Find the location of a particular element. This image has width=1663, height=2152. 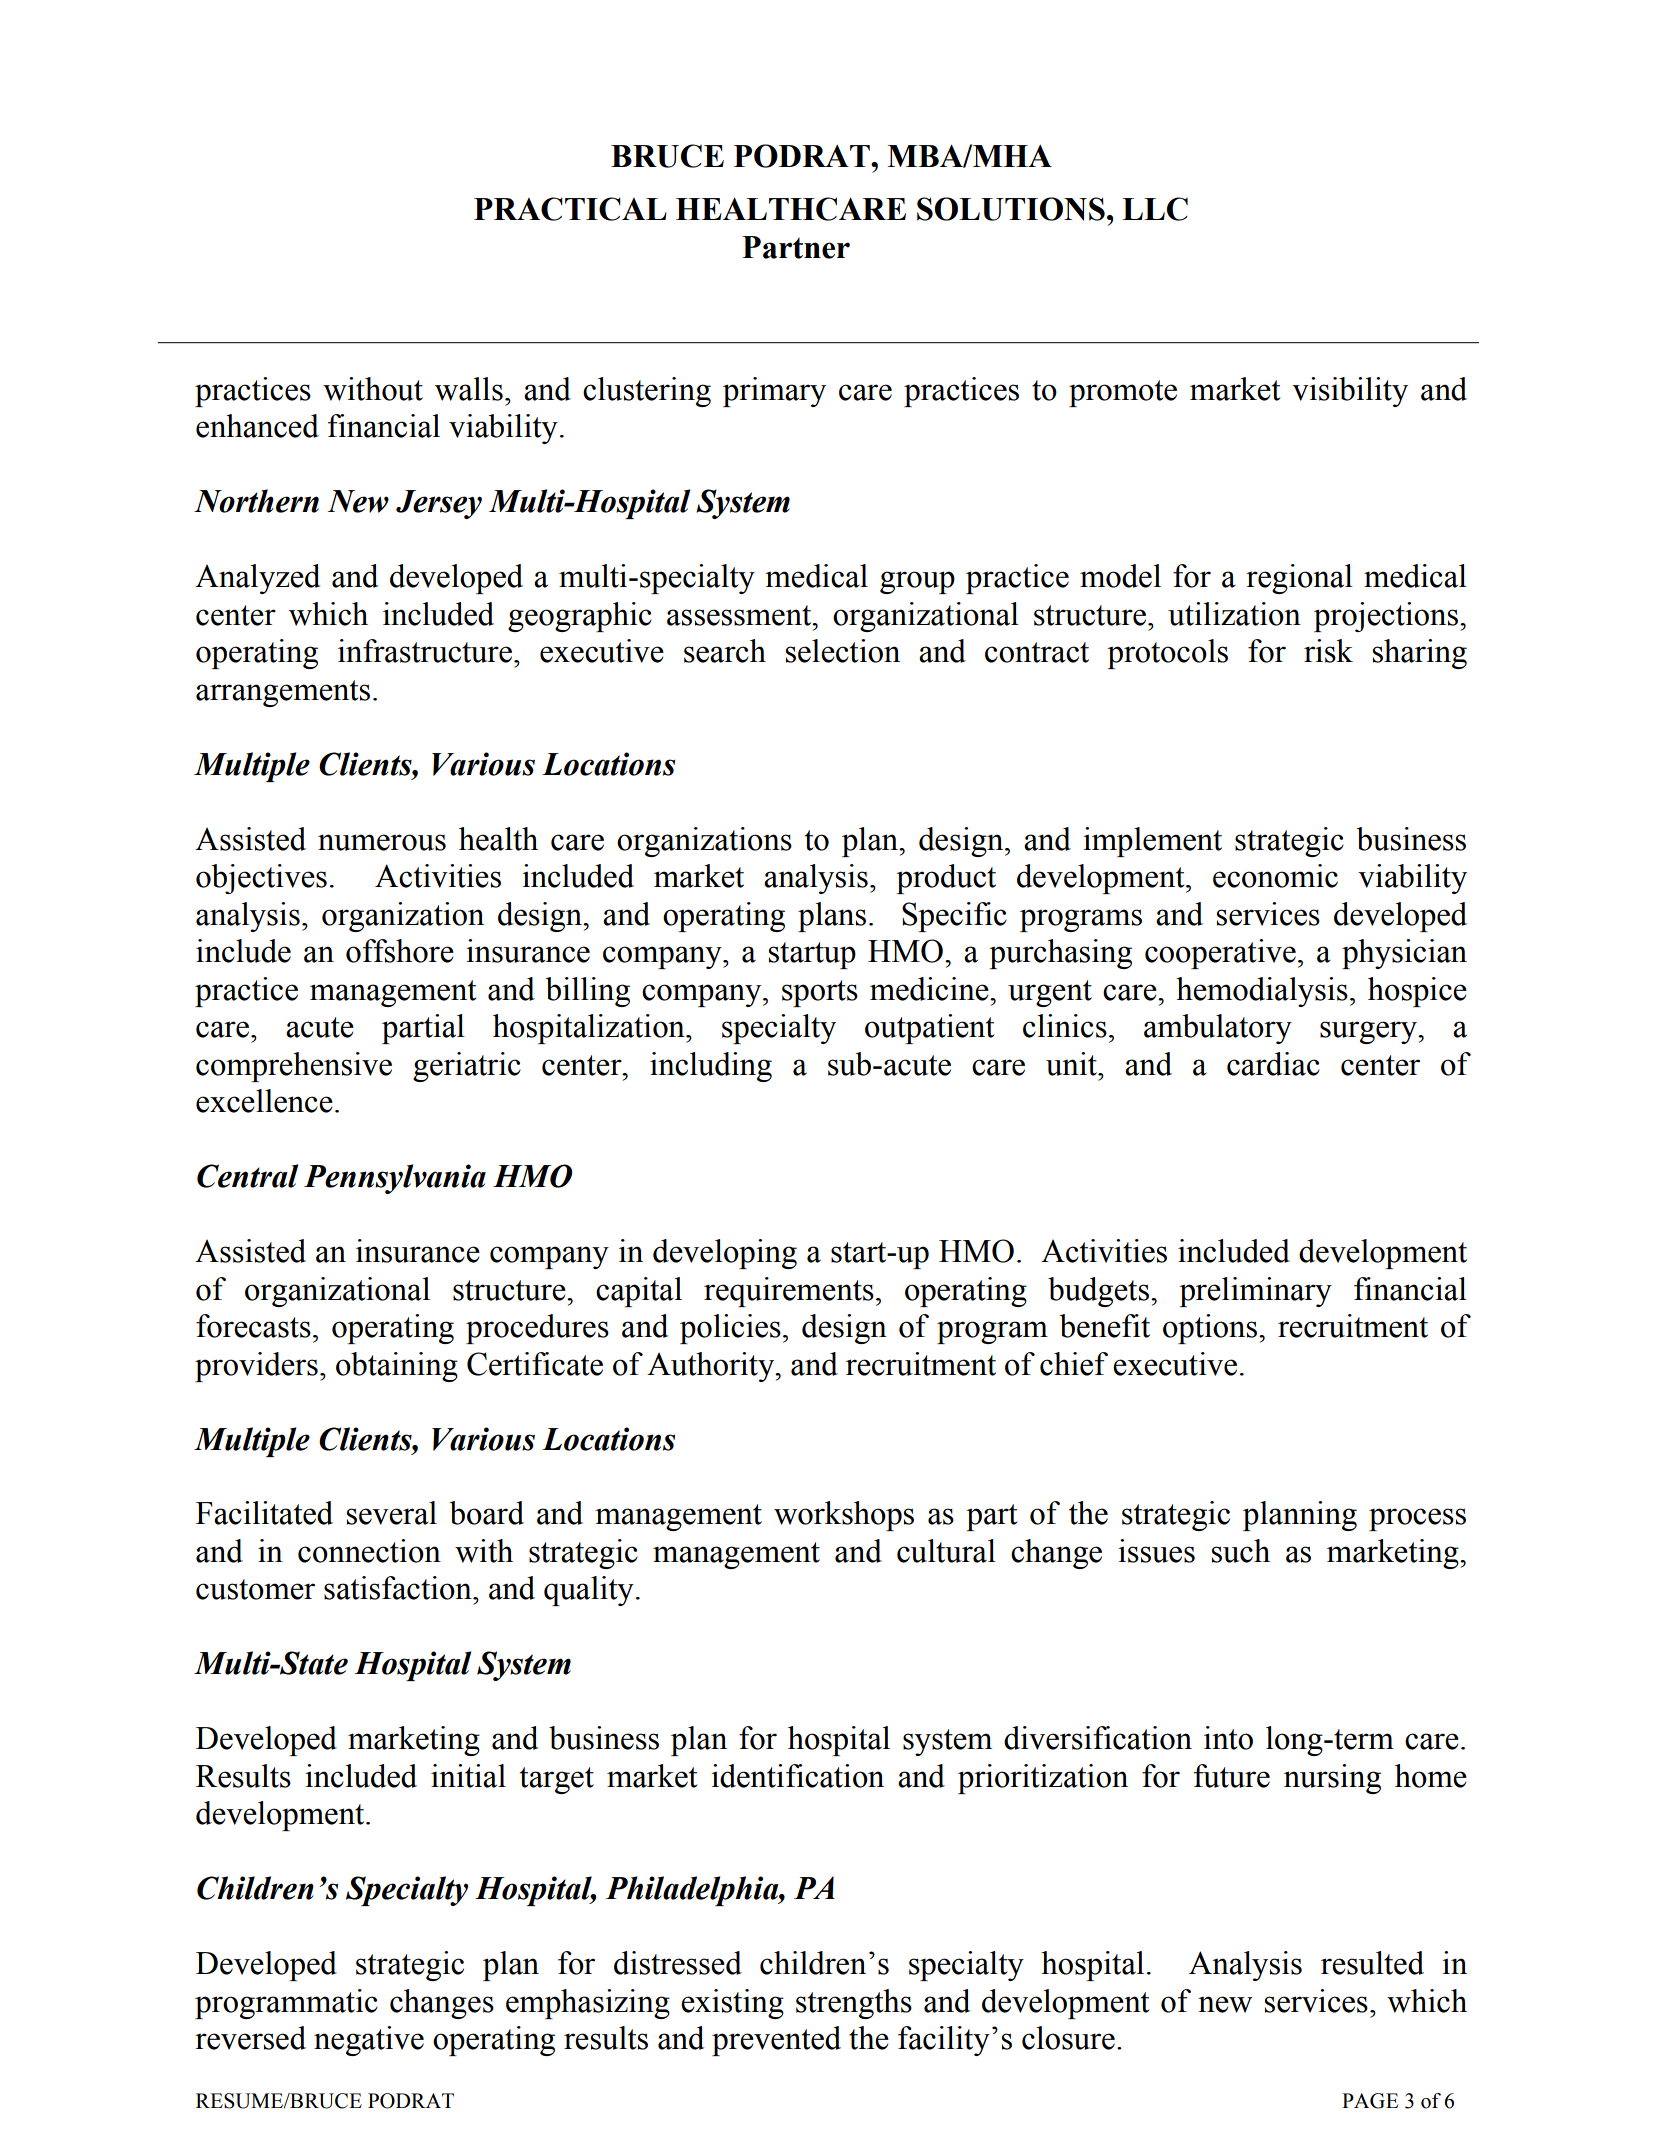

such is located at coordinates (1241, 1551).
